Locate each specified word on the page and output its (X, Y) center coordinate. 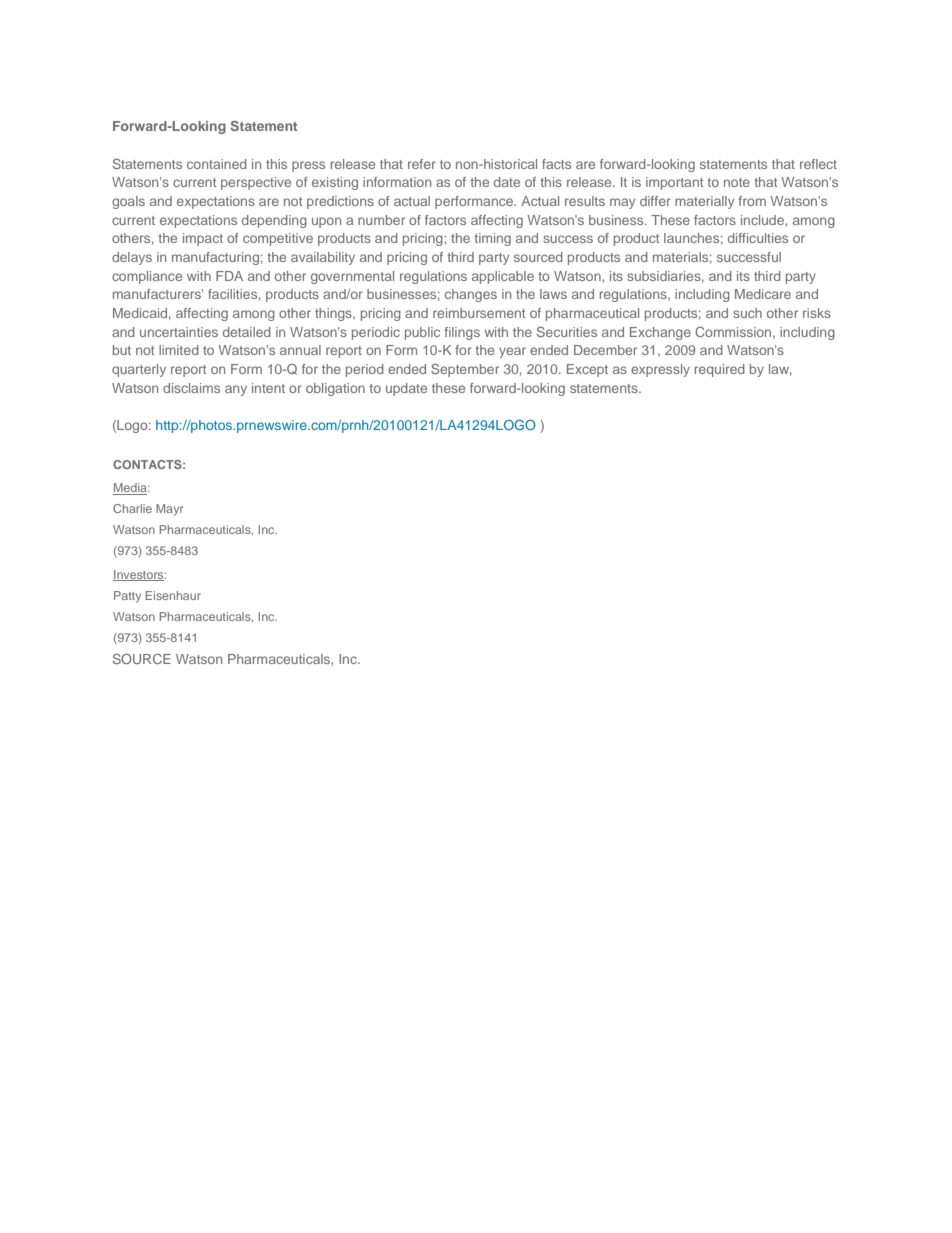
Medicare (763, 294)
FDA (229, 276)
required (720, 370)
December (605, 350)
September (465, 370)
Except (587, 370)
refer (422, 164)
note (737, 182)
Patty (127, 597)
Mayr (169, 510)
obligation (335, 389)
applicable (503, 277)
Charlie (132, 508)
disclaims (191, 388)
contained (217, 164)
